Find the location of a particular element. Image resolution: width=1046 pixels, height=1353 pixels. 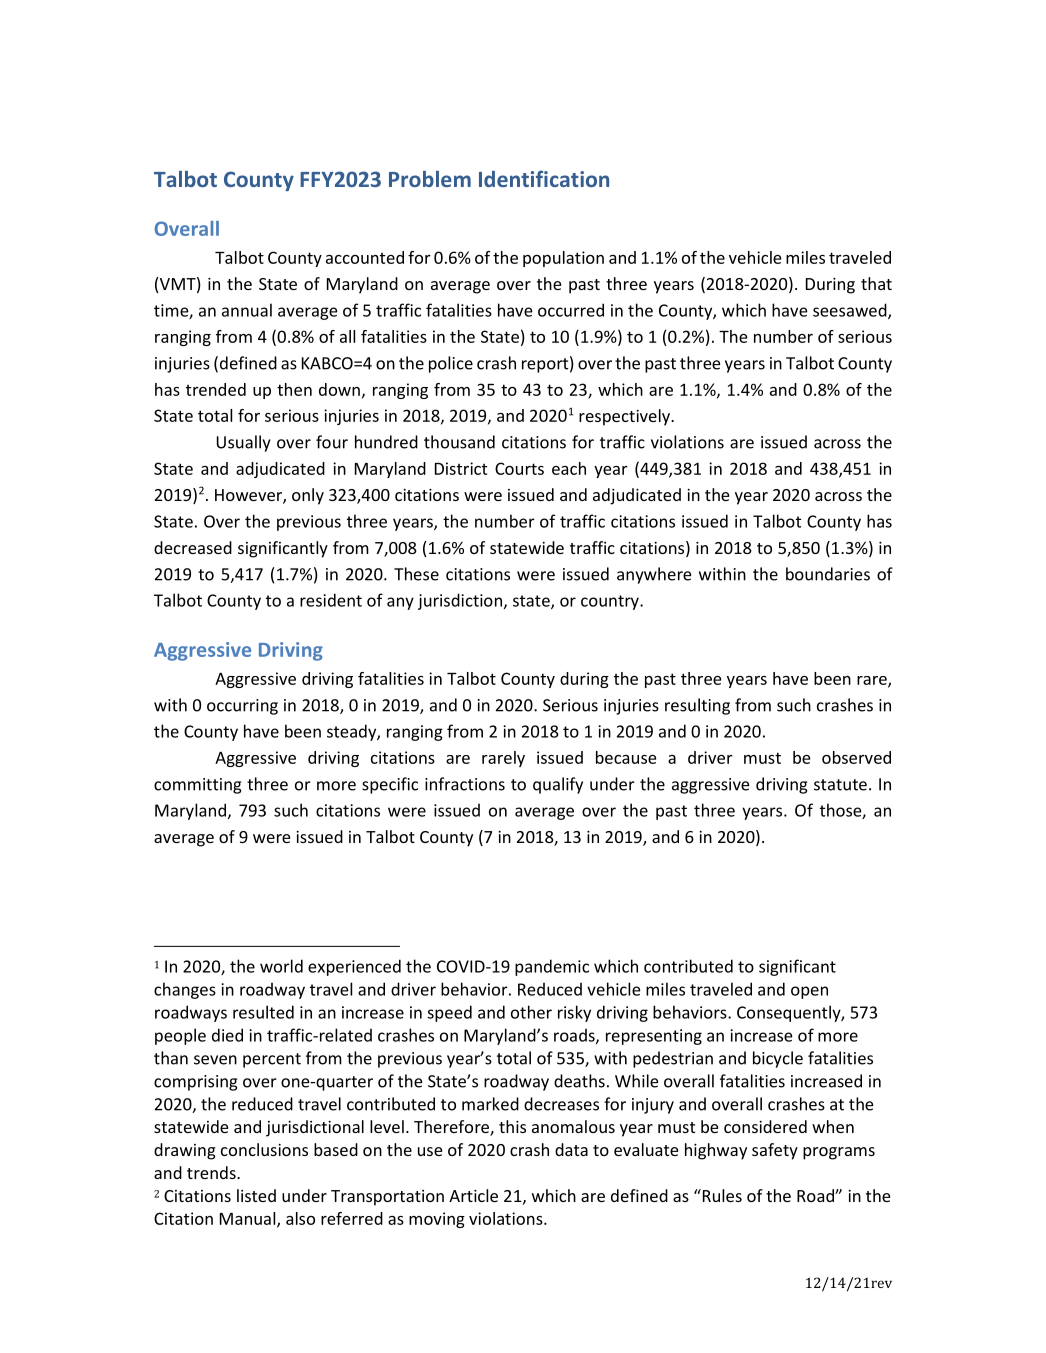

Identification is located at coordinates (544, 178).
